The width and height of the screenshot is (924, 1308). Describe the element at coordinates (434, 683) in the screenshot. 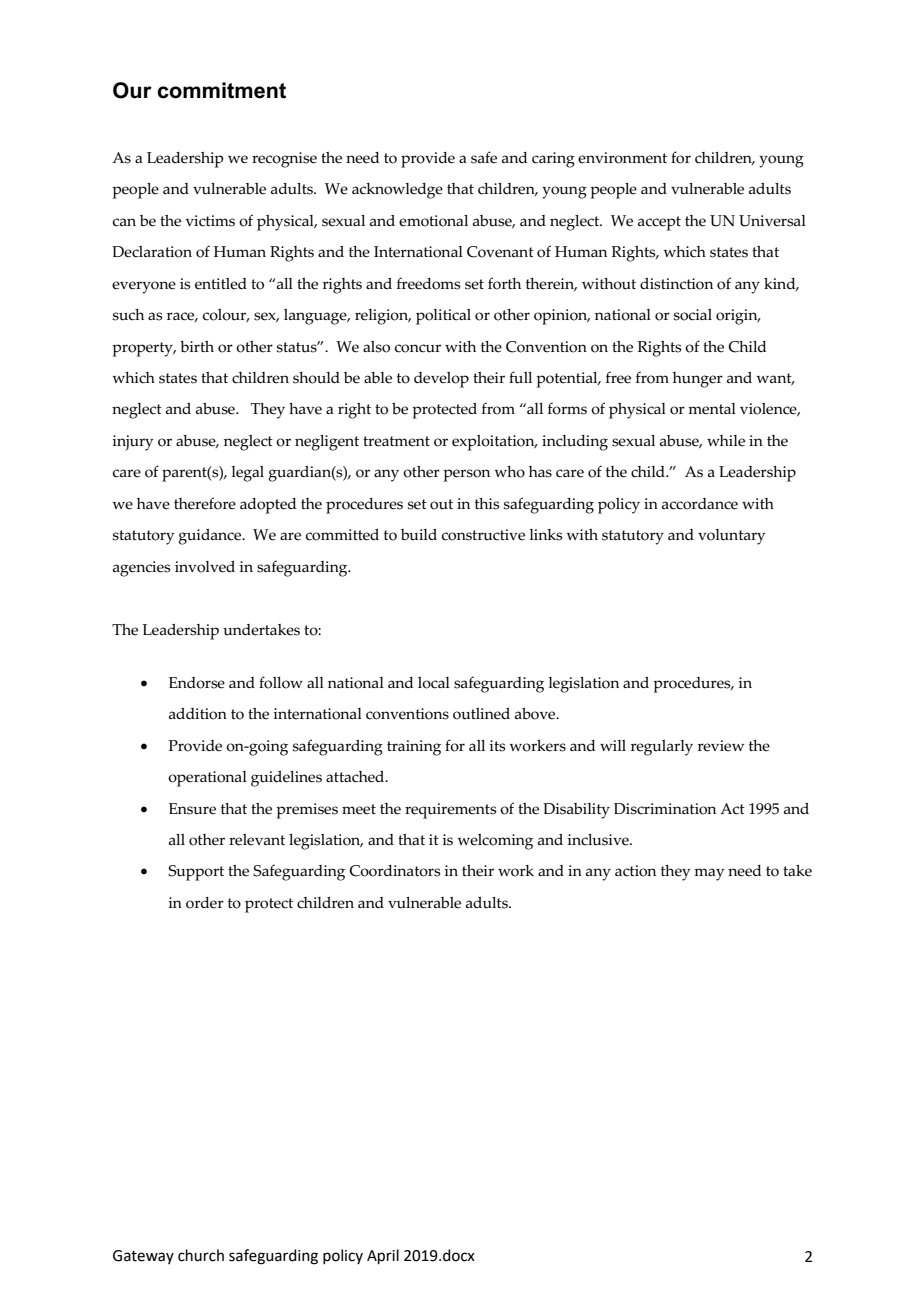

I see `local` at that location.
